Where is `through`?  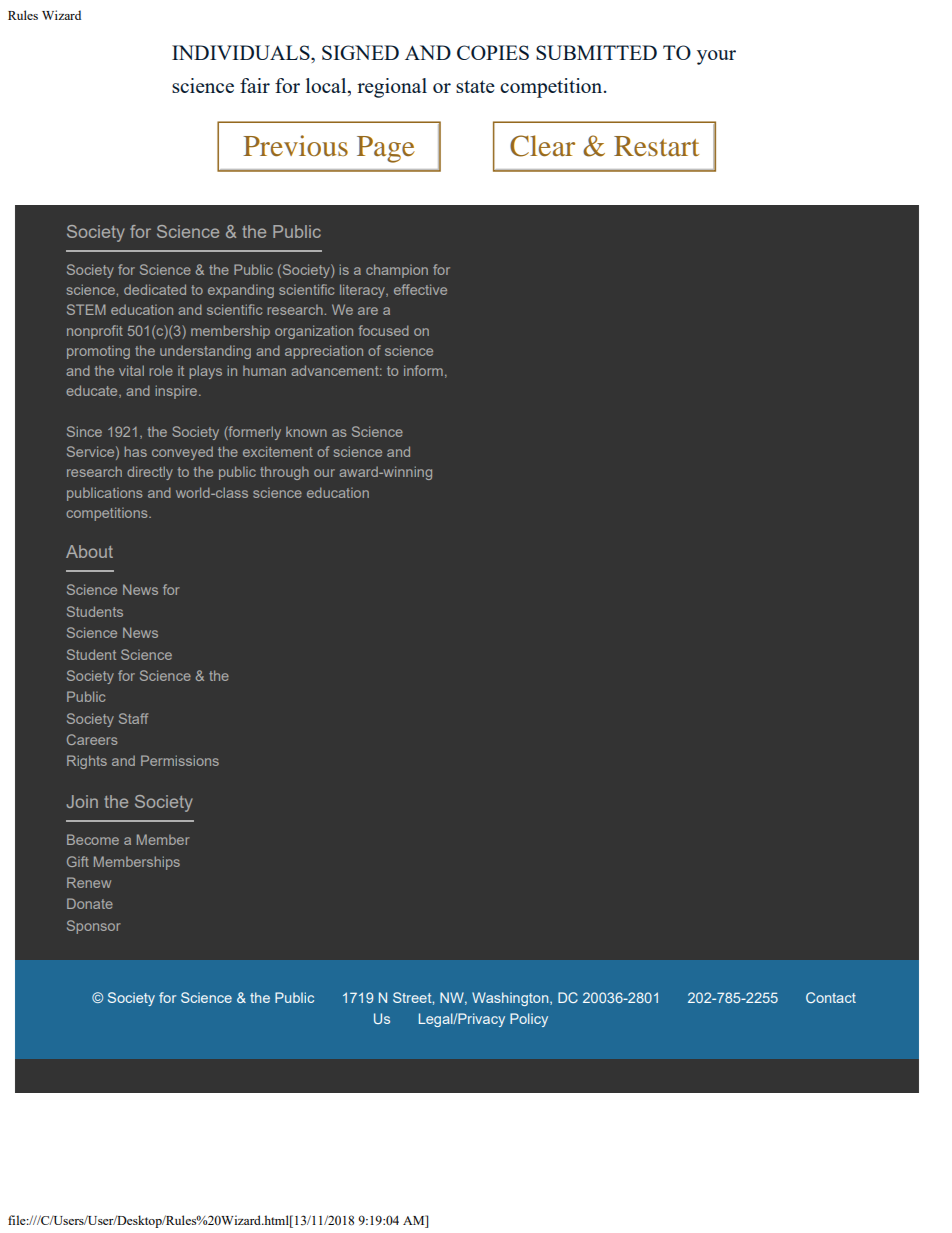 through is located at coordinates (284, 473).
